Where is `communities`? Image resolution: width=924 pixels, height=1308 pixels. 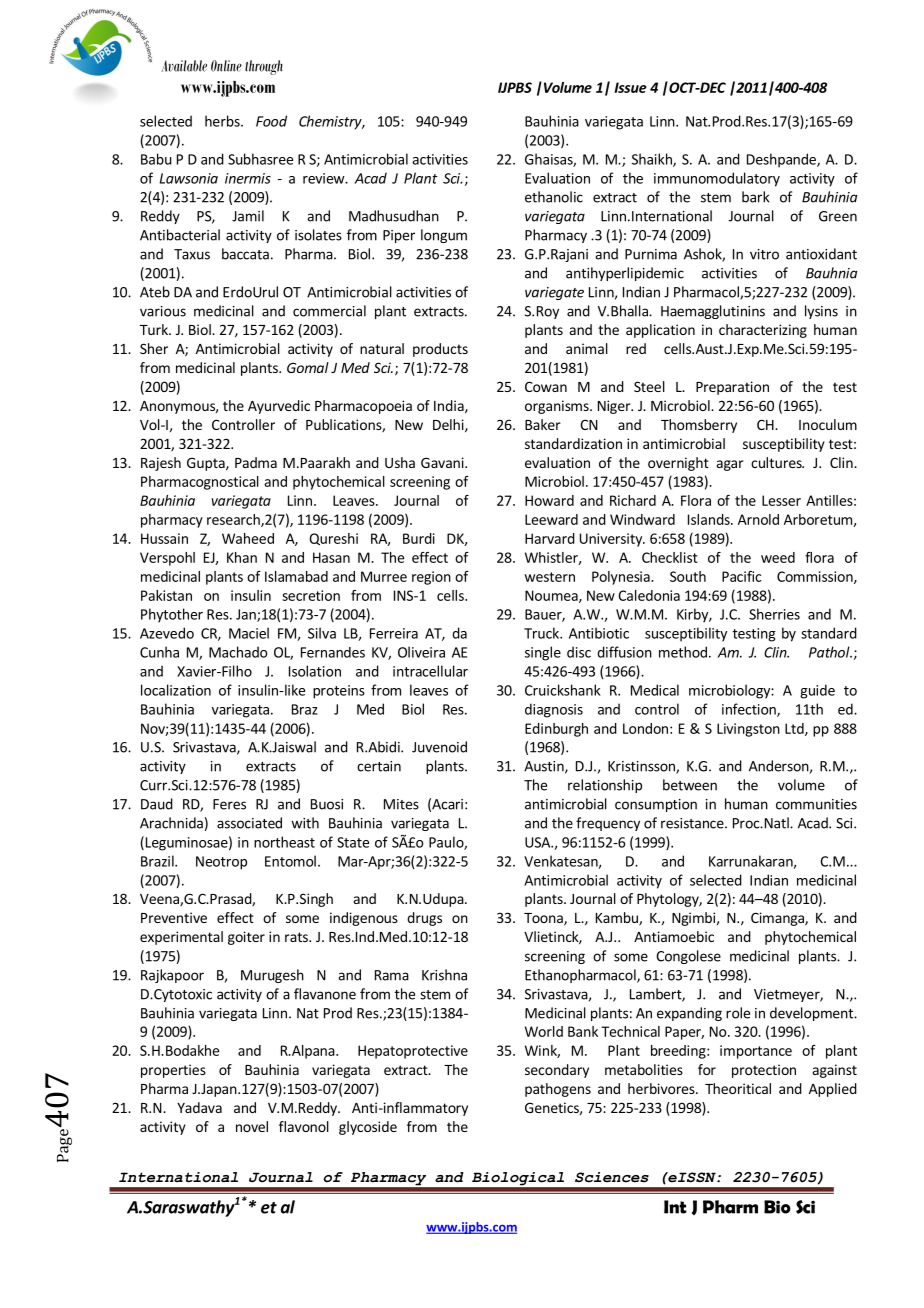 communities is located at coordinates (816, 804).
